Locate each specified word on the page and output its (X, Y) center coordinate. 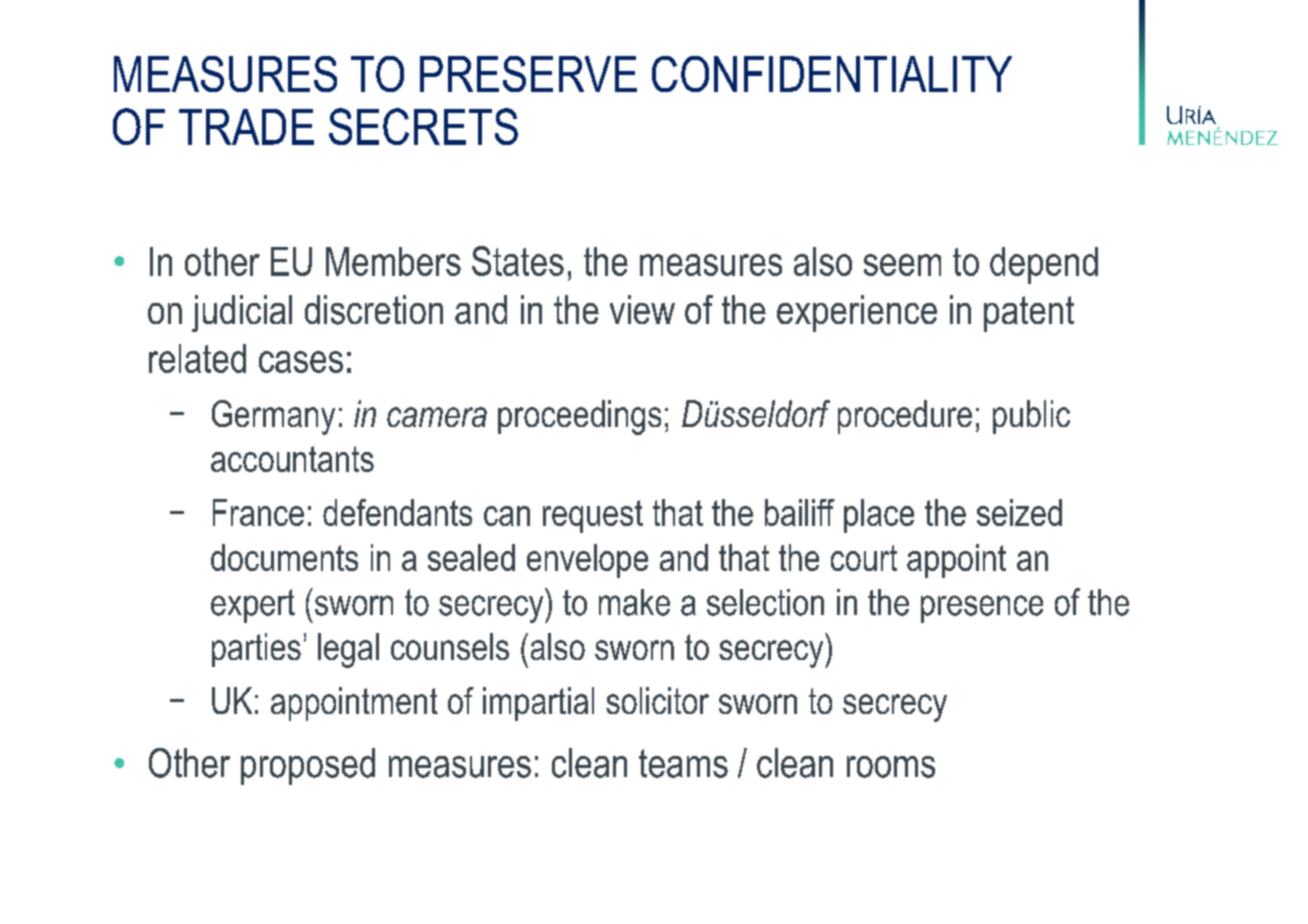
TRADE (246, 127)
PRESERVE (528, 74)
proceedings (579, 417)
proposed (308, 766)
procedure (905, 417)
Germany (273, 417)
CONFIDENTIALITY (832, 74)
